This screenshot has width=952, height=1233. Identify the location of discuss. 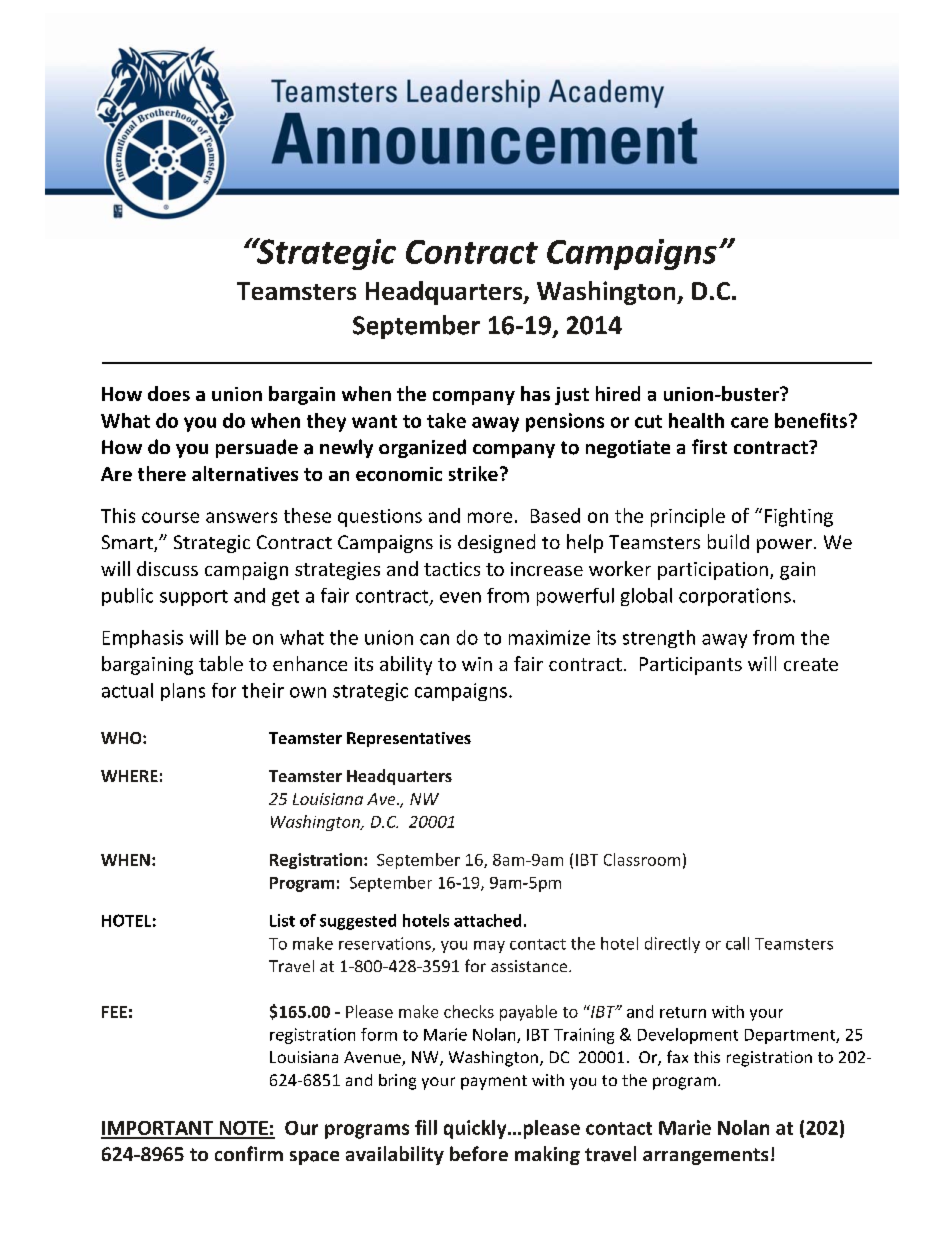
(167, 568).
